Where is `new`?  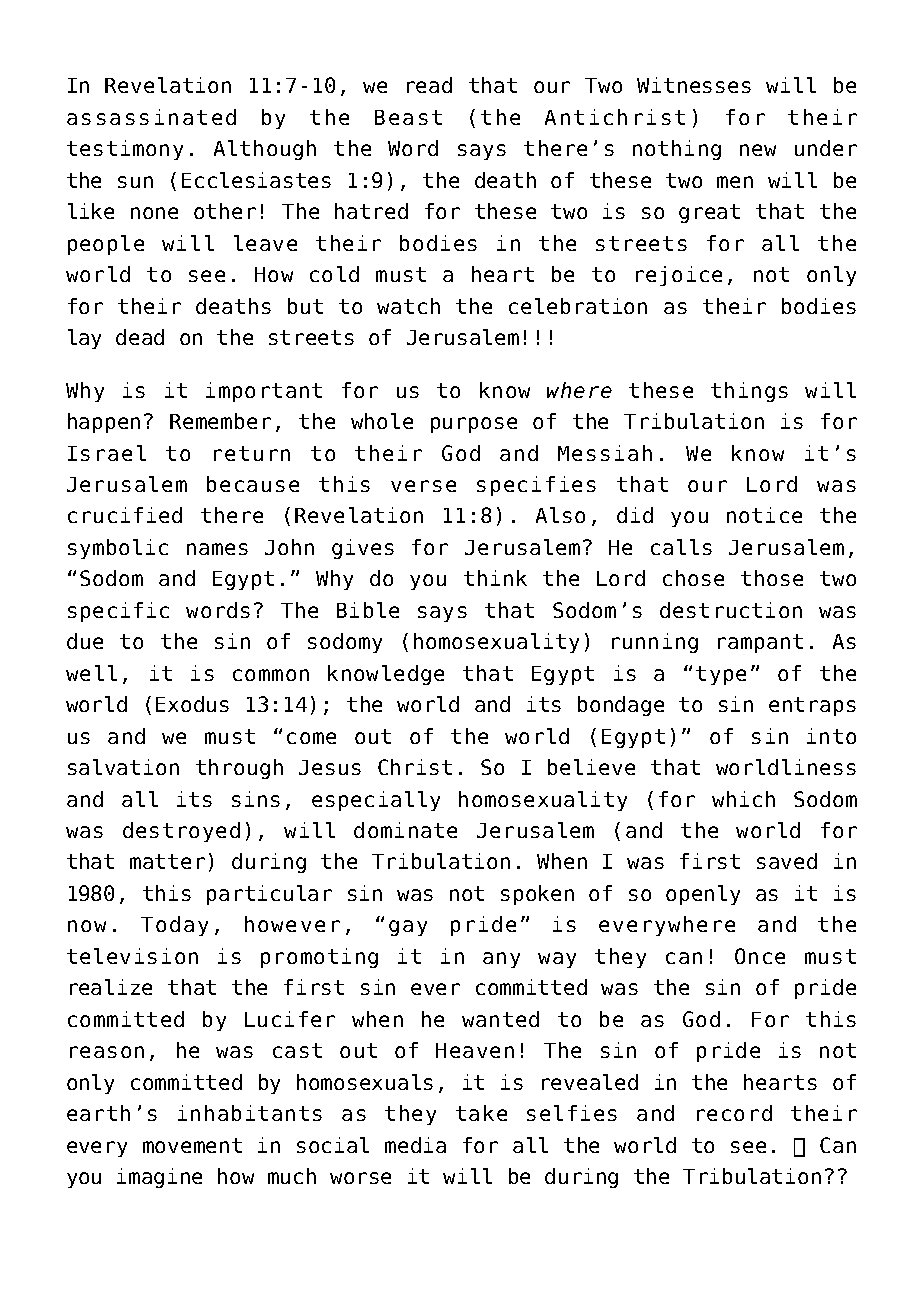
new is located at coordinates (758, 150).
